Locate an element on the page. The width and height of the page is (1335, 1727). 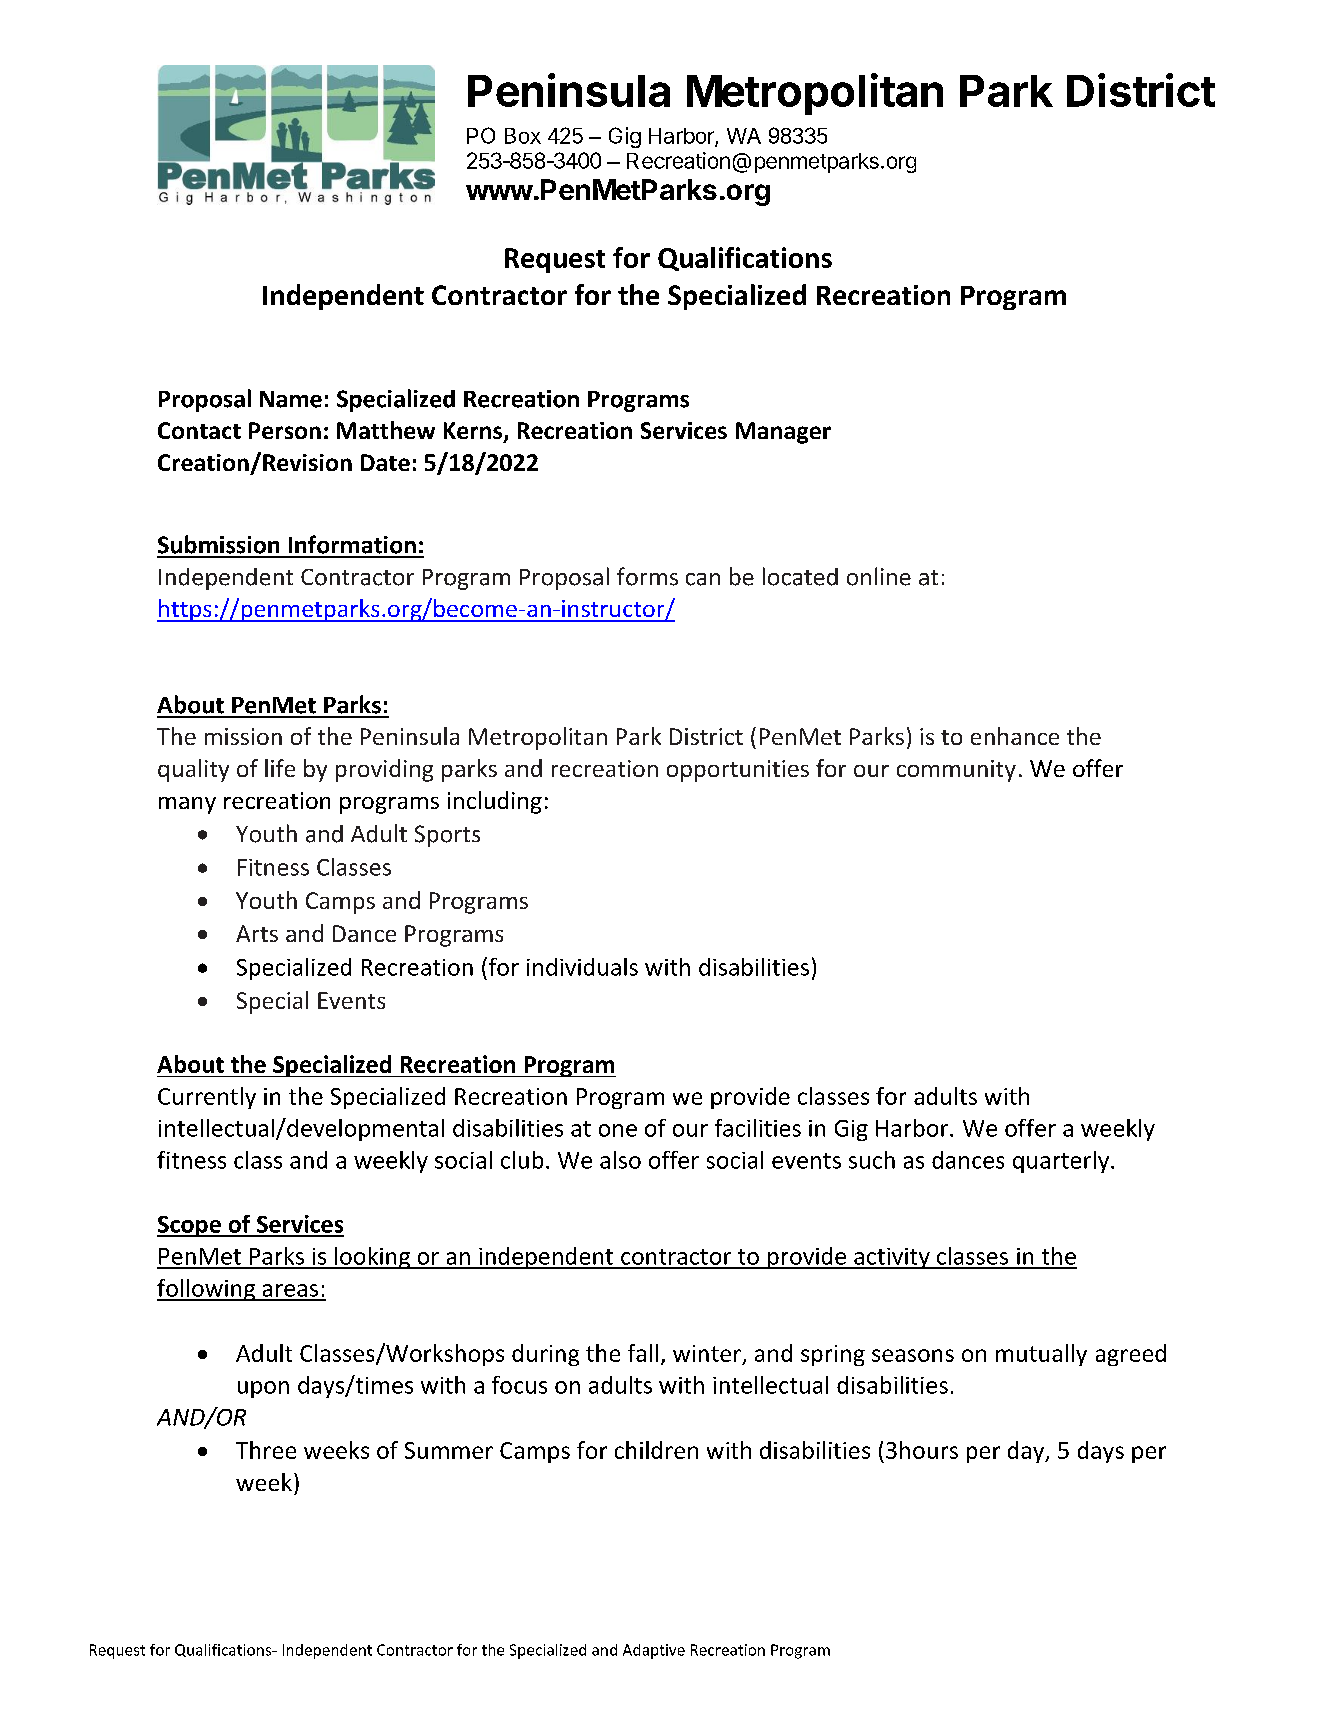
online is located at coordinates (879, 576).
